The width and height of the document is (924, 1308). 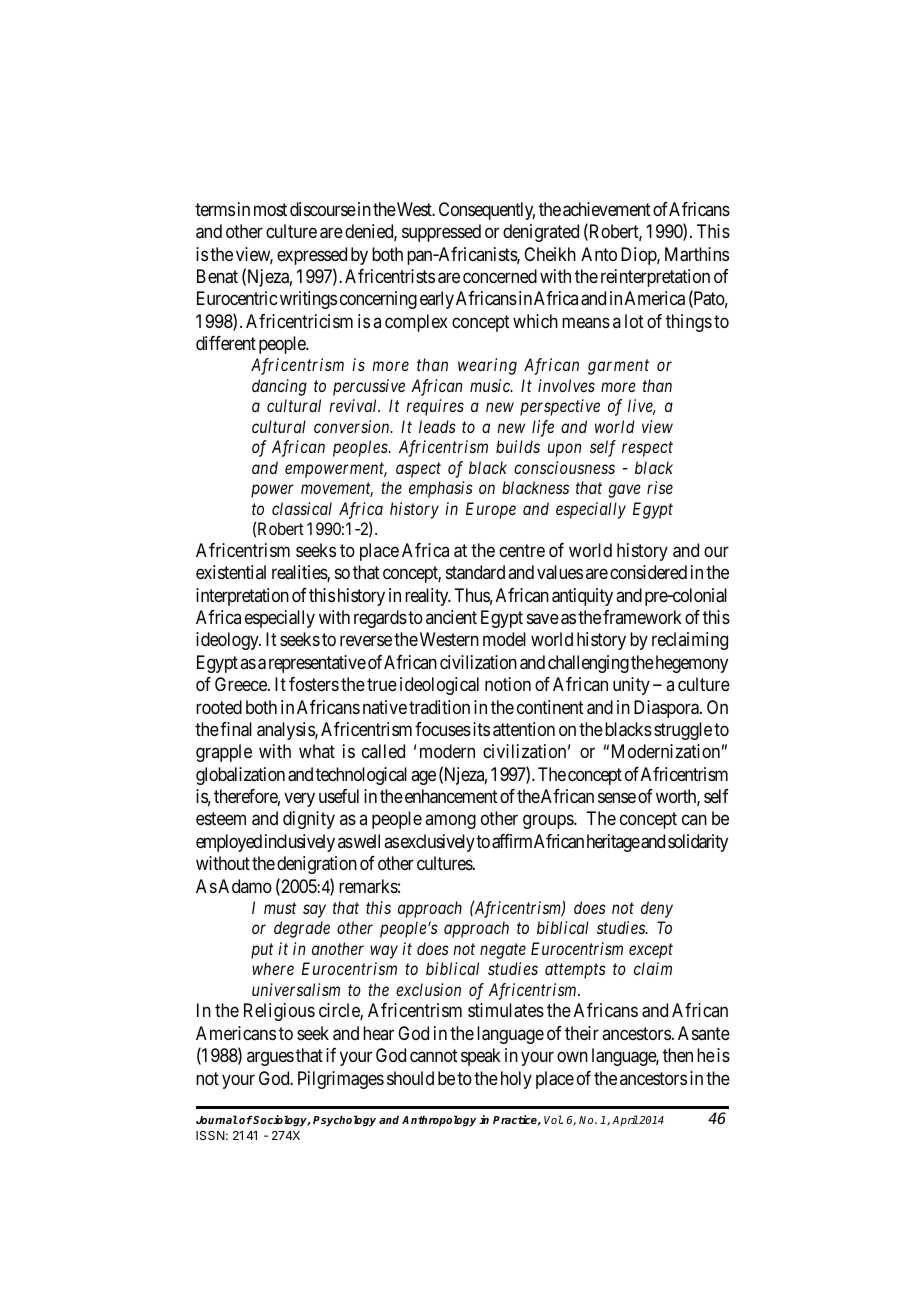 What do you see at coordinates (647, 449) in the document?
I see `respect` at bounding box center [647, 449].
